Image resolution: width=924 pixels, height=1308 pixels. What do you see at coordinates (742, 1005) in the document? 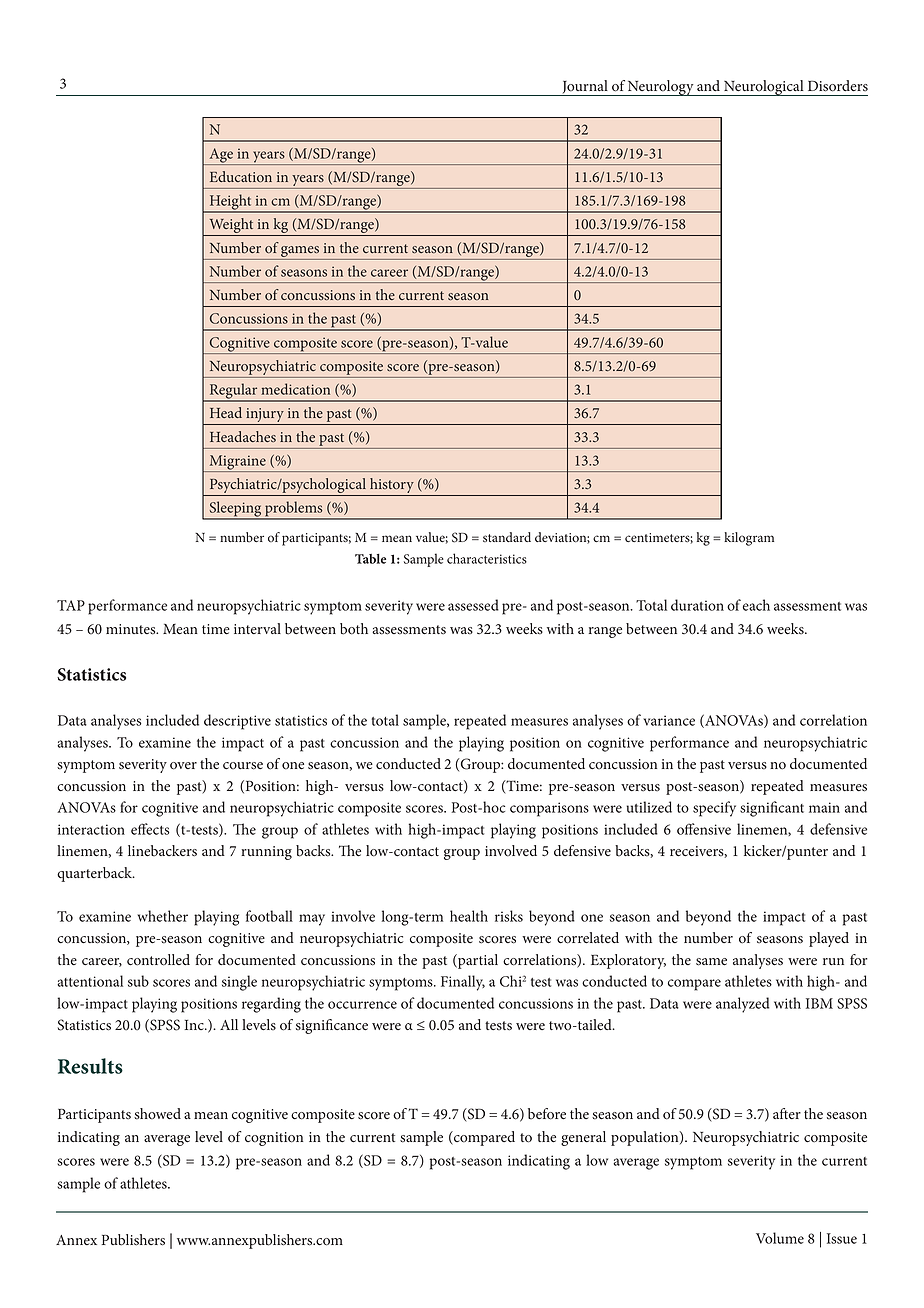
I see `analyzed` at bounding box center [742, 1005].
